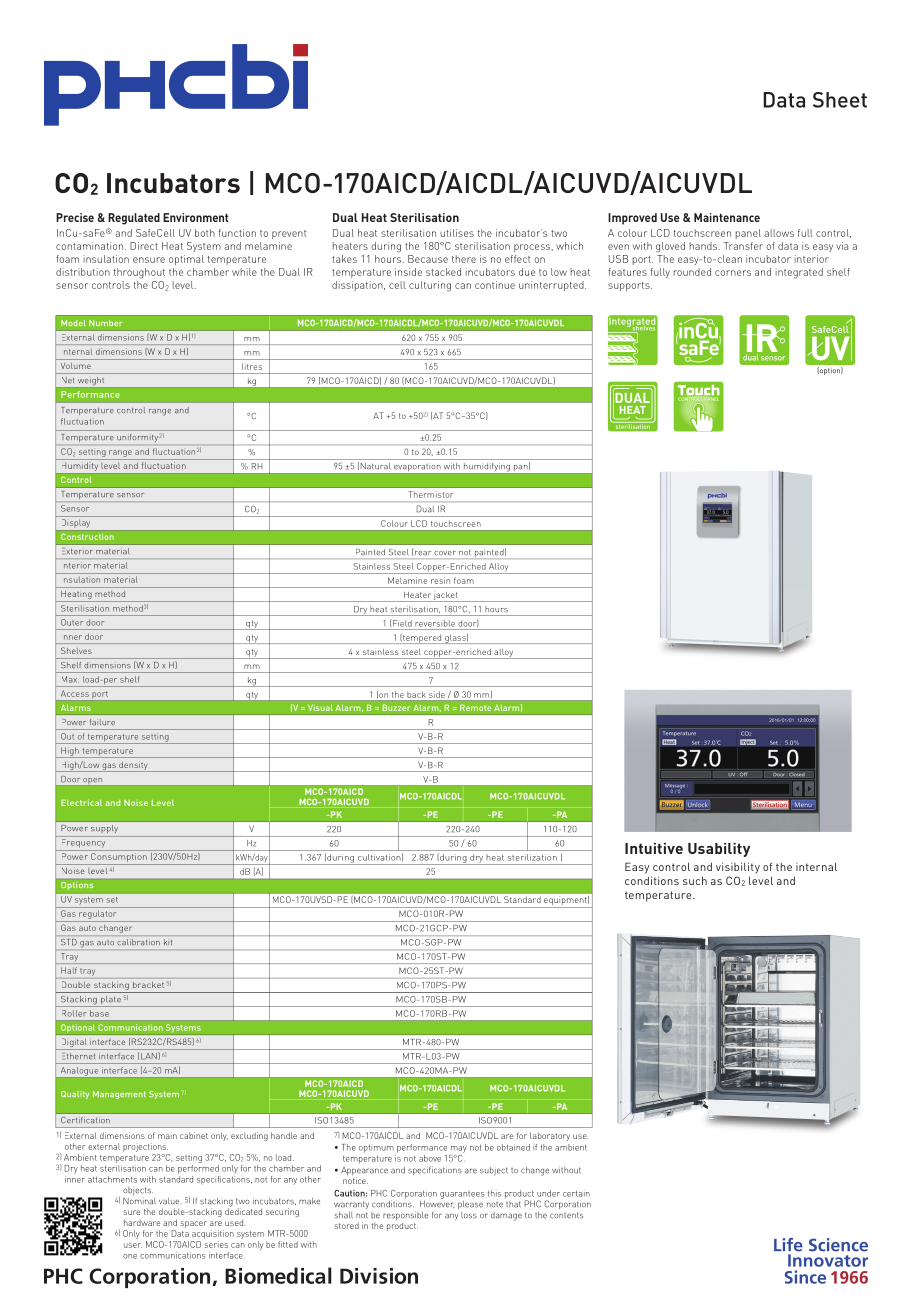 This document has height=1308, width=924. I want to click on Usability, so click(719, 850).
